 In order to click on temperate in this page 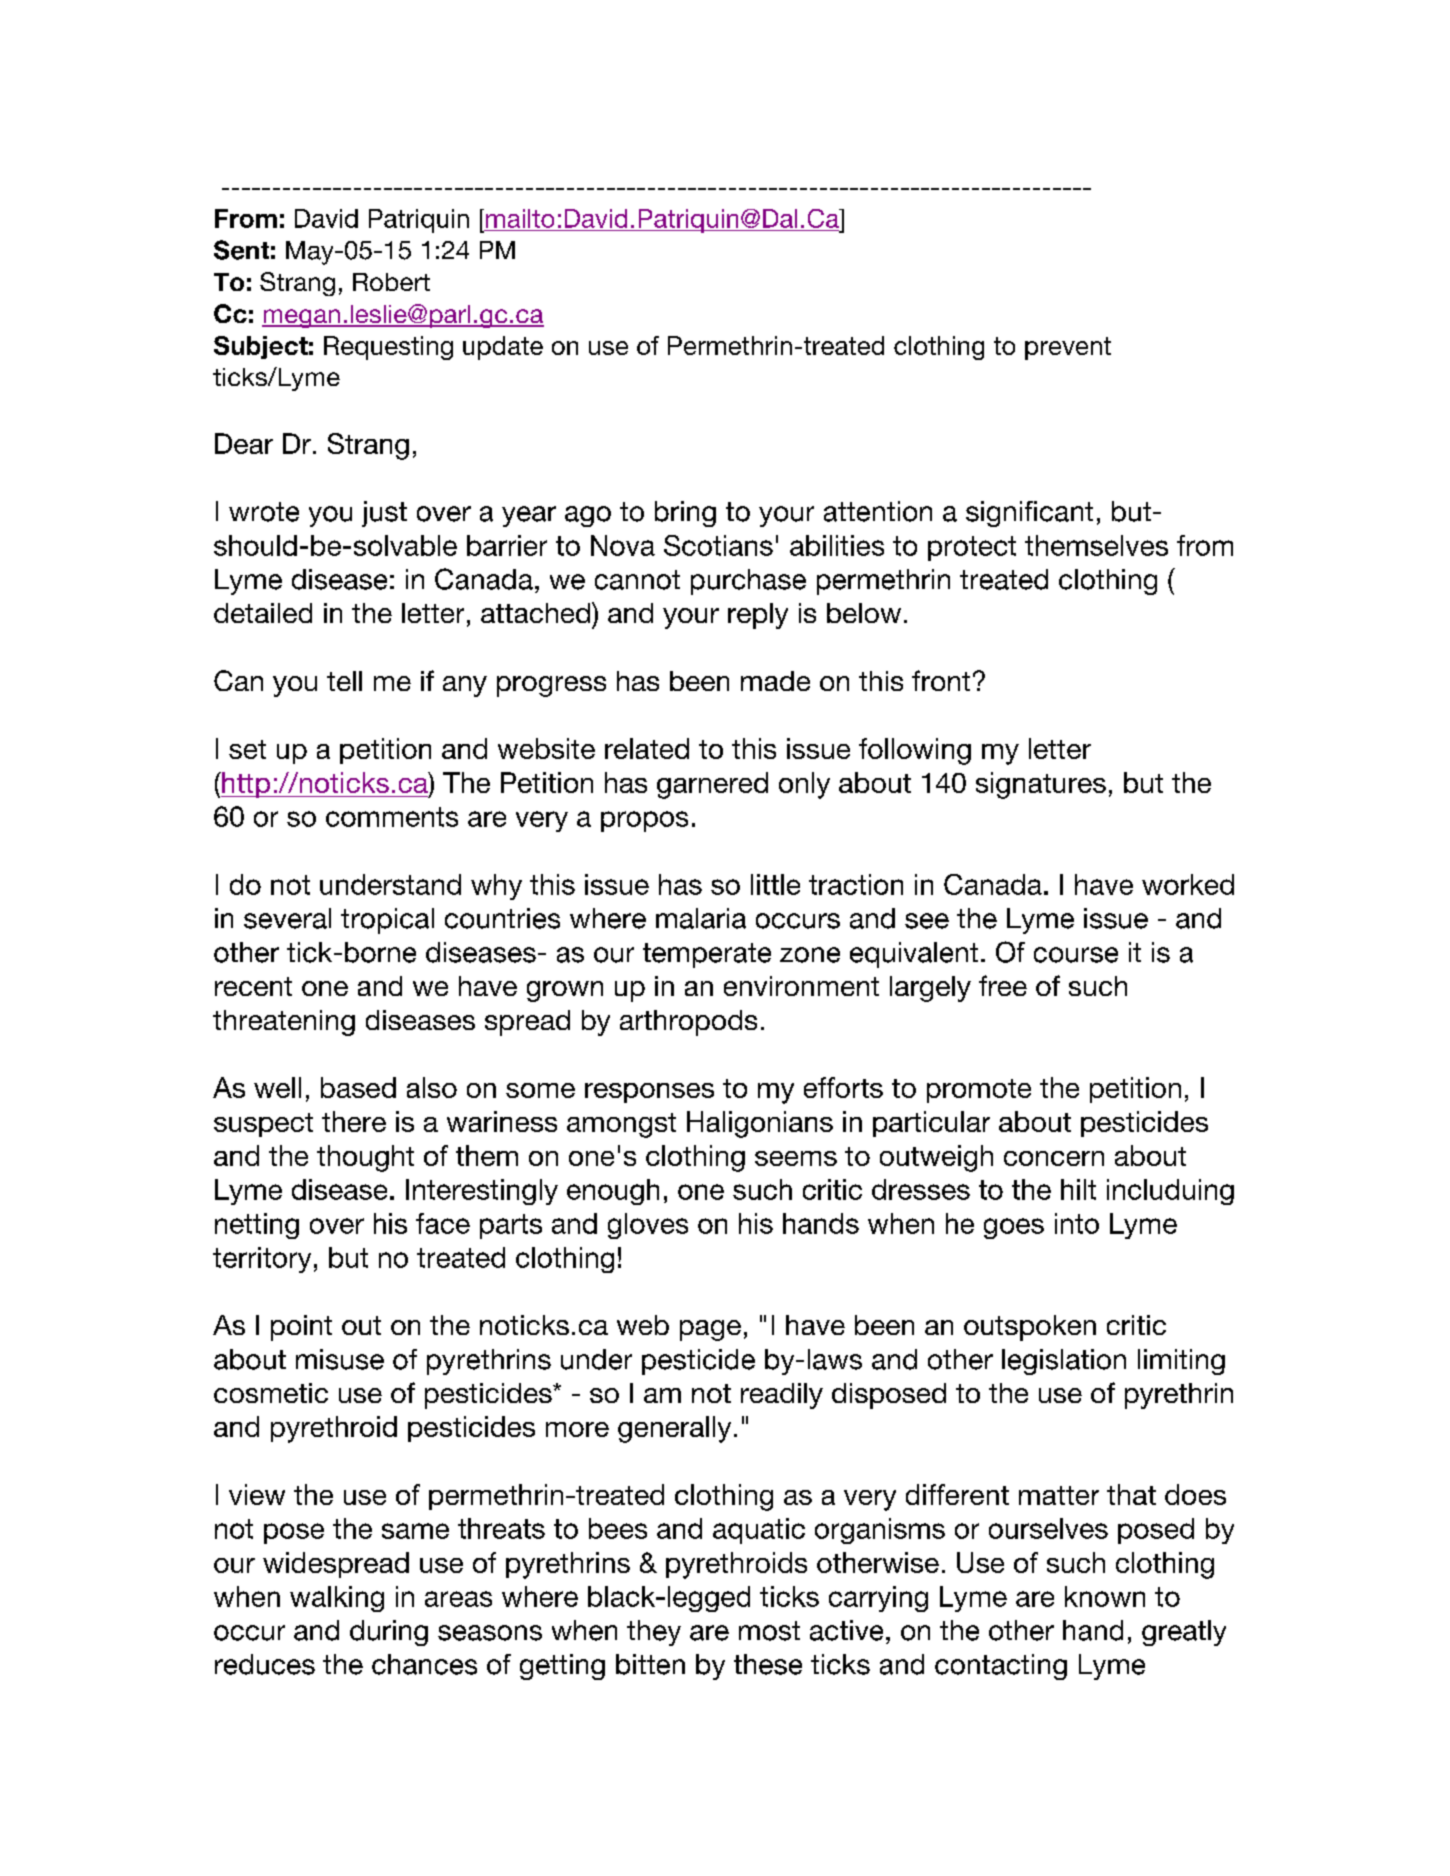, I will do `click(707, 955)`.
